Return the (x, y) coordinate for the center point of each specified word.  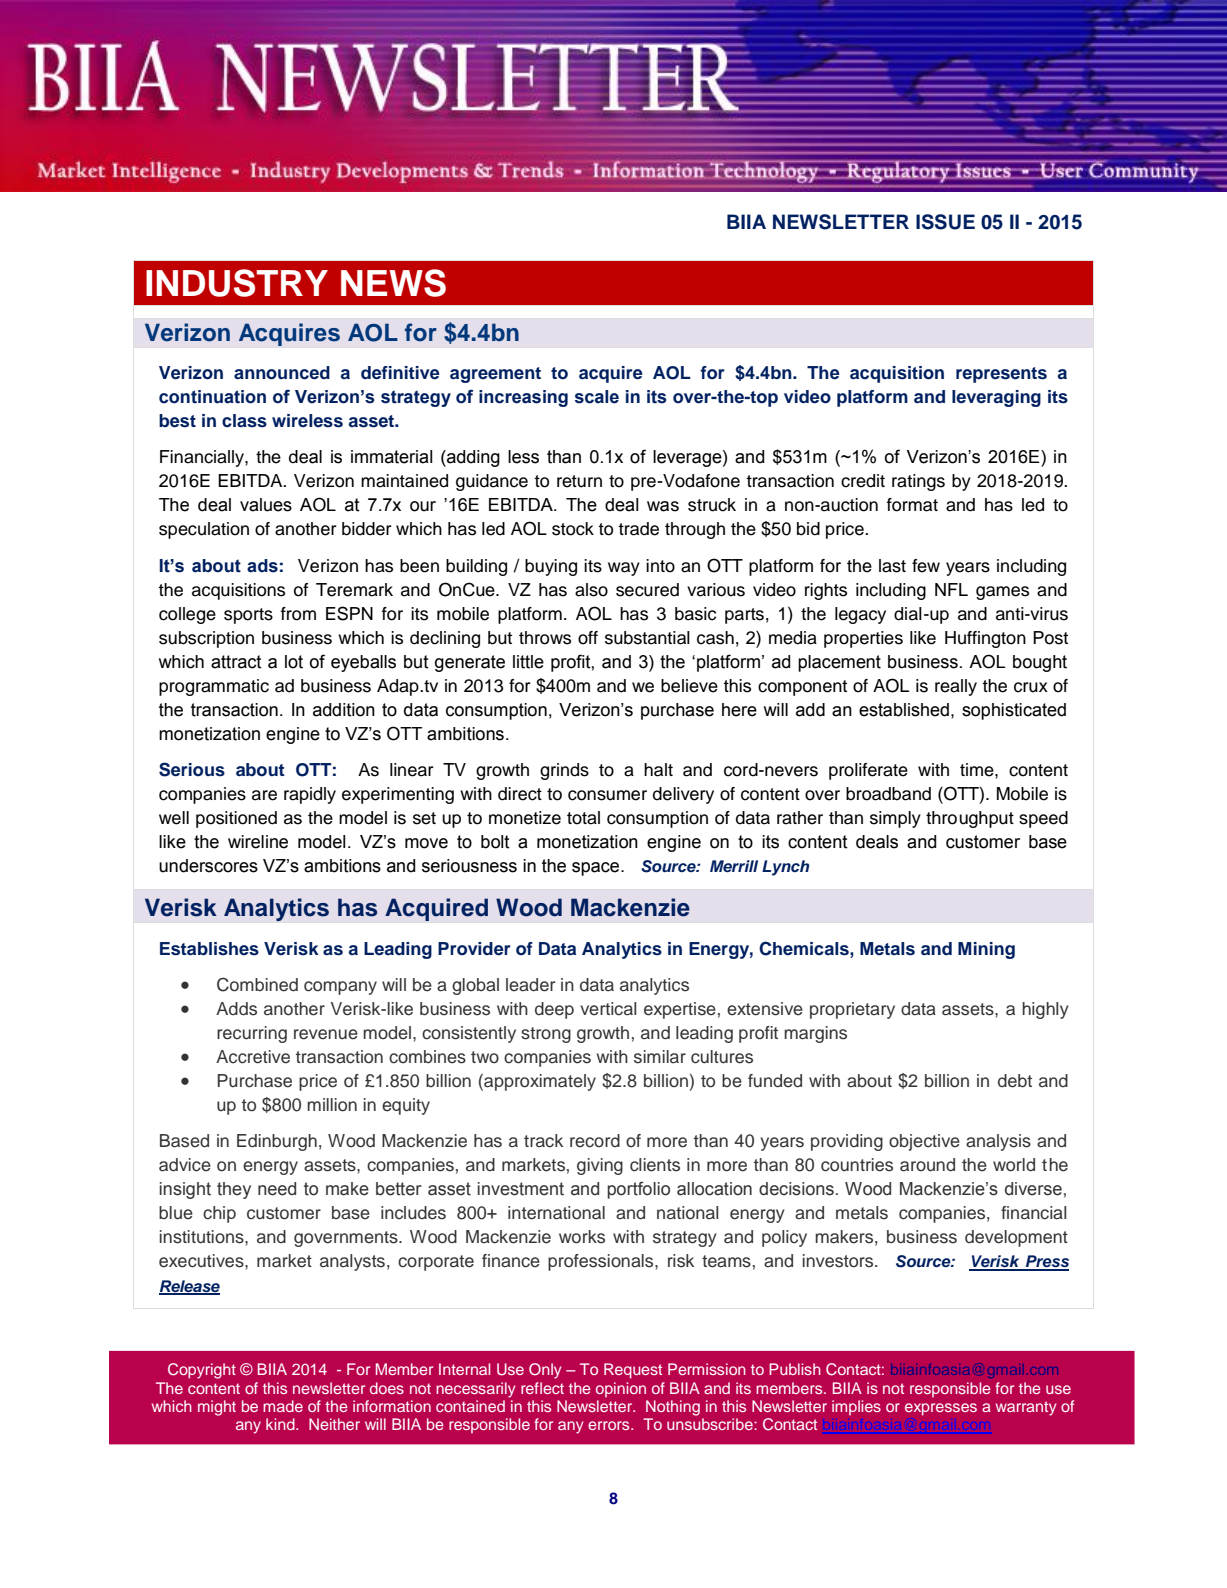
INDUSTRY (237, 283)
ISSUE (945, 222)
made (283, 1406)
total (583, 818)
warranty (1026, 1408)
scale (597, 397)
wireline (258, 842)
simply (895, 819)
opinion (621, 1389)
